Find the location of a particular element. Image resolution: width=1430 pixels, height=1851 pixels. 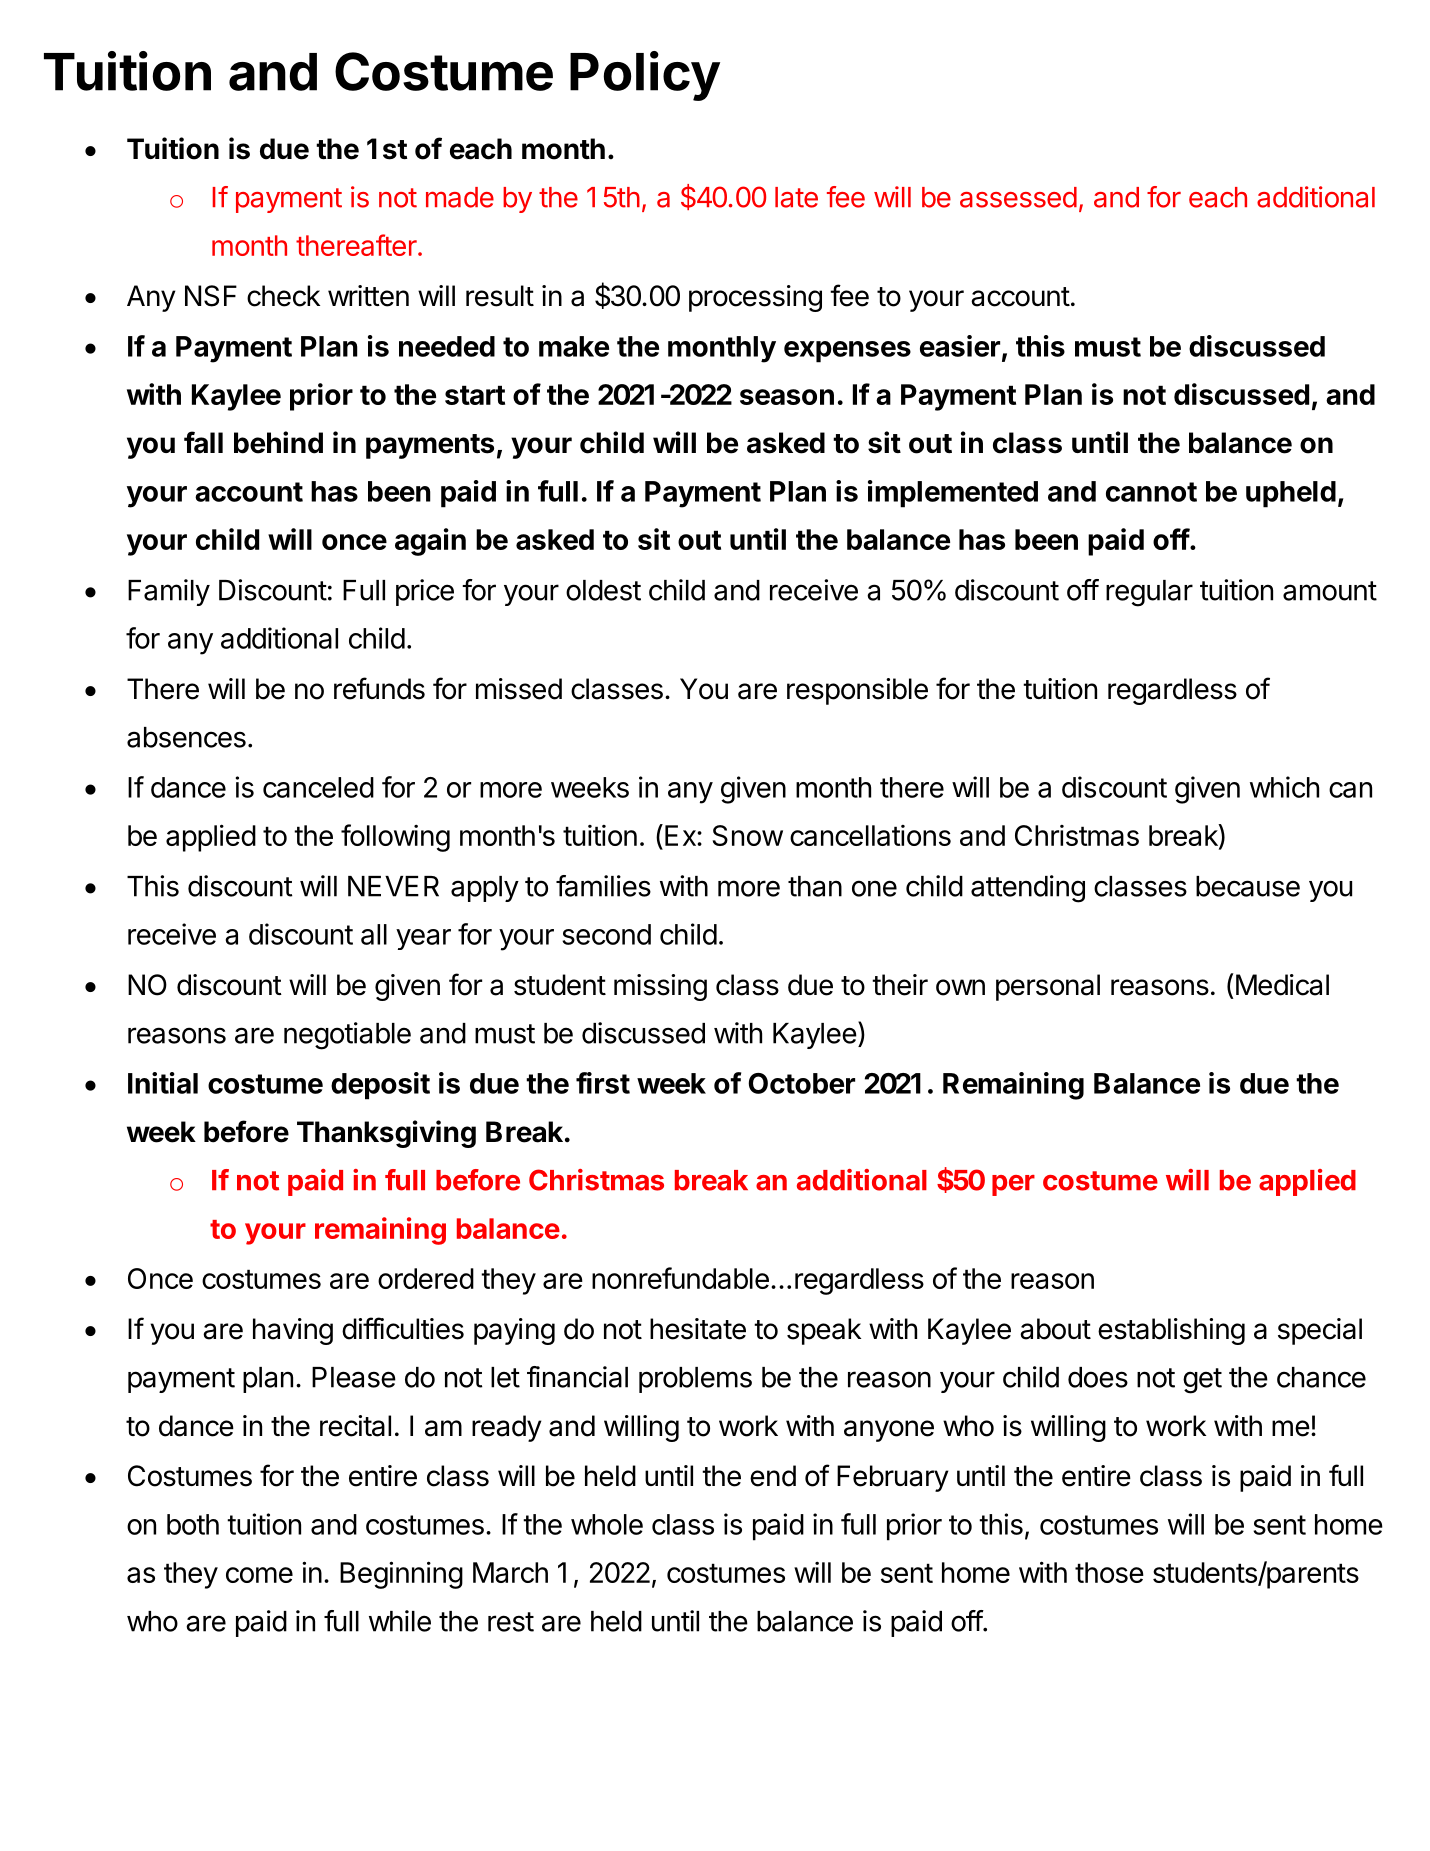

Medical is located at coordinates (1282, 985).
